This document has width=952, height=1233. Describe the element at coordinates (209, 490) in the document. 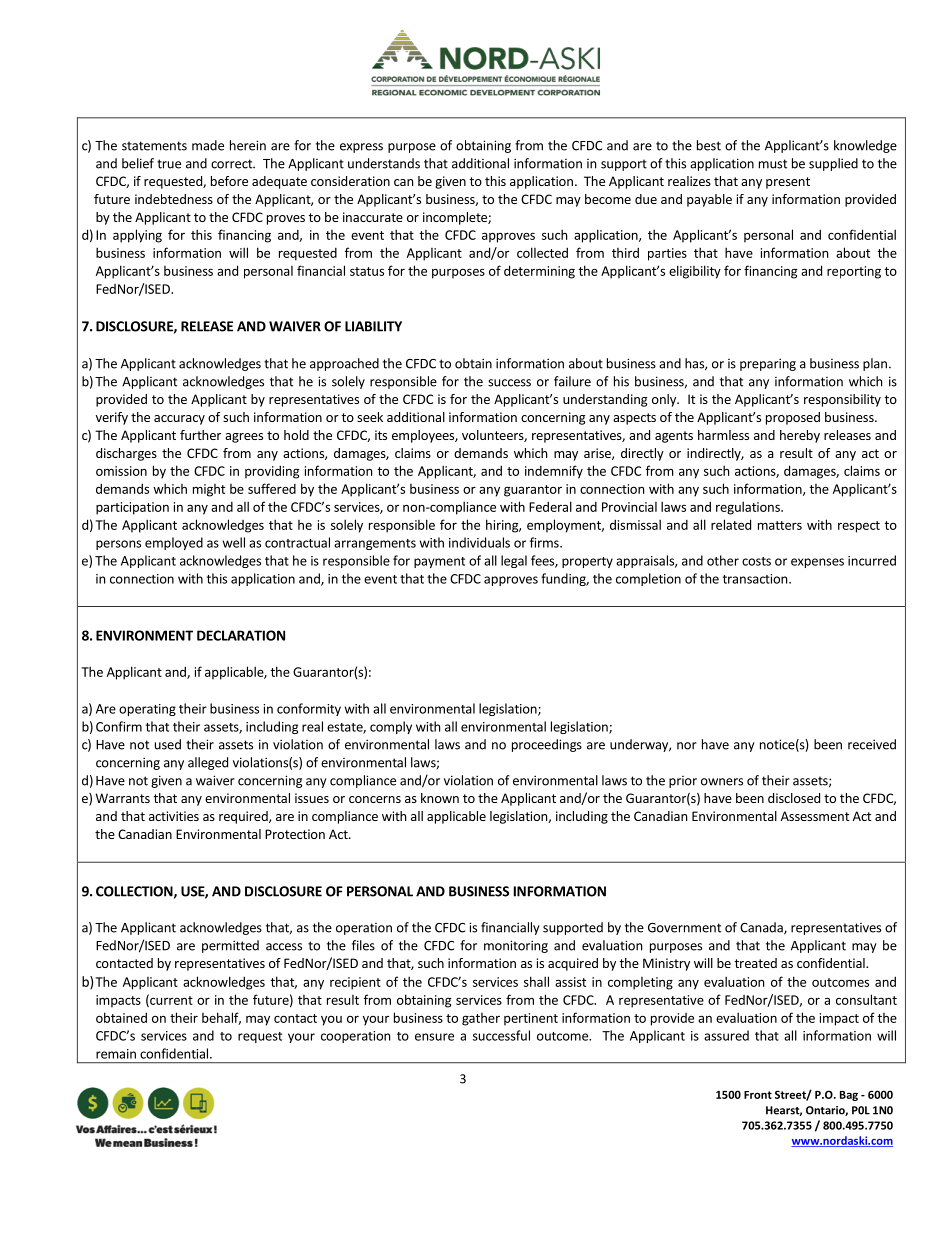

I see `might` at that location.
